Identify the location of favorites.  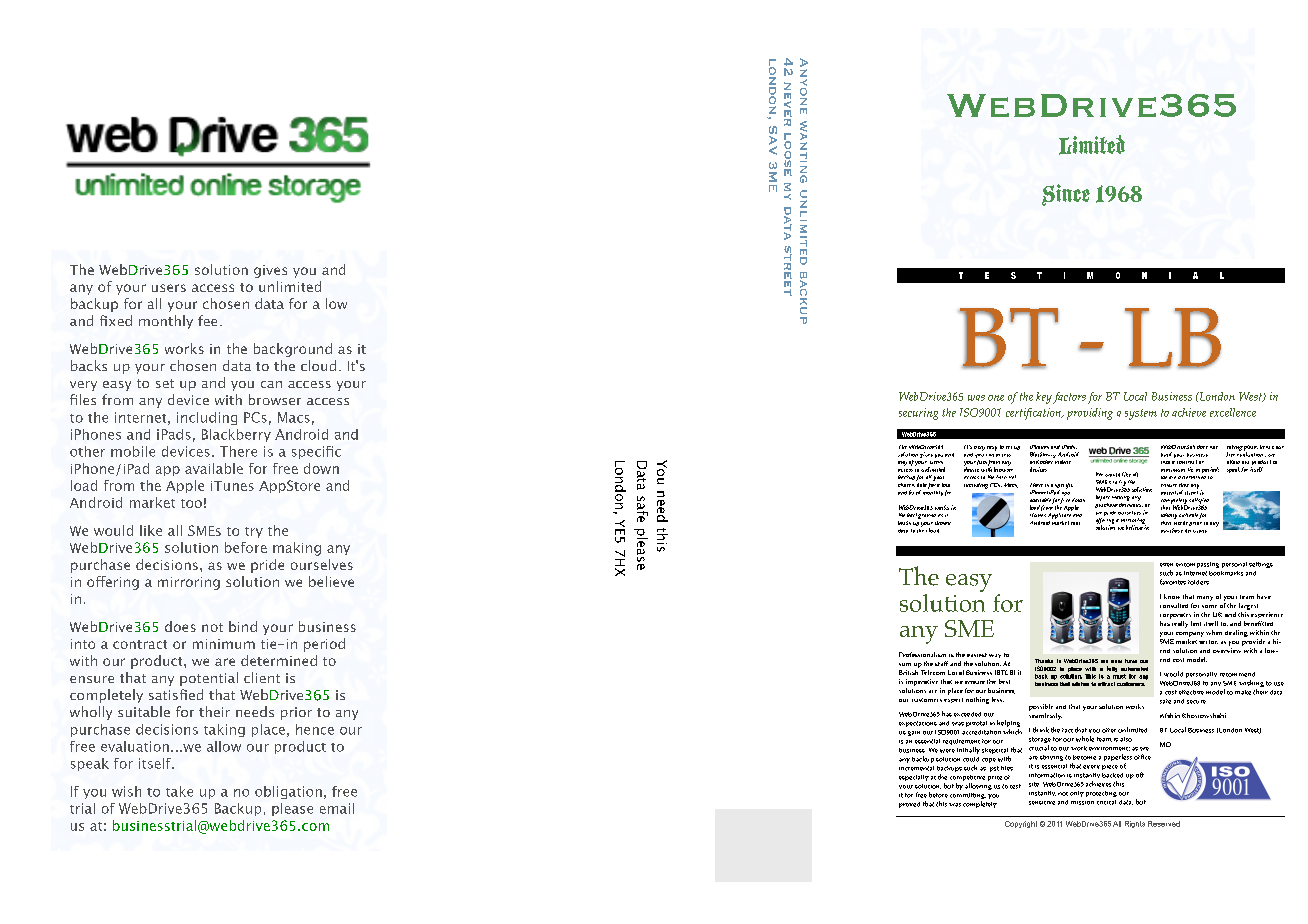
(1173, 582).
